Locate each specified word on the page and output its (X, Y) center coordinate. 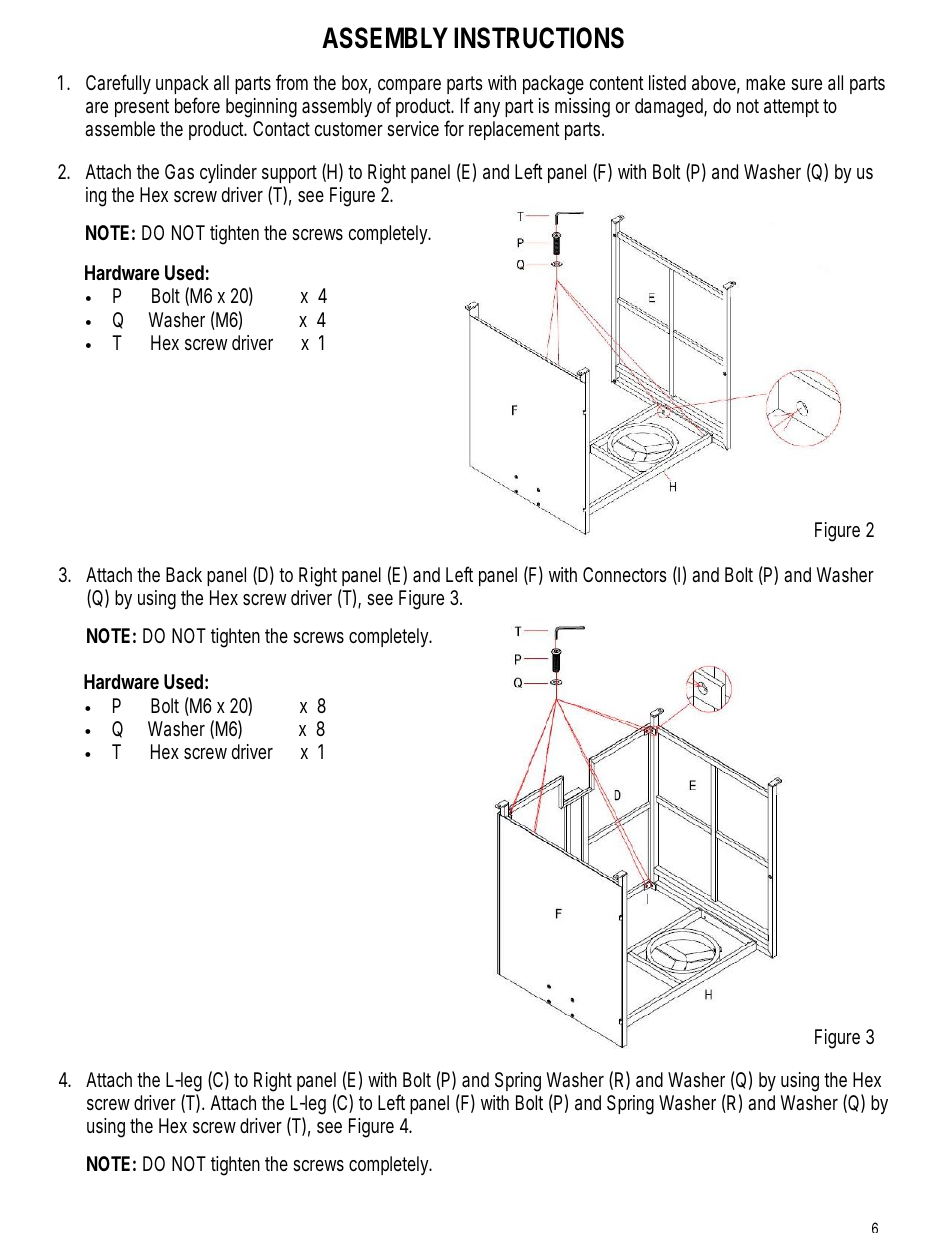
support (289, 174)
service (413, 128)
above (716, 84)
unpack (182, 84)
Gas (179, 172)
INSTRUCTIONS (539, 38)
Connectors (625, 574)
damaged (671, 108)
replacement (514, 130)
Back (184, 574)
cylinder (228, 173)
